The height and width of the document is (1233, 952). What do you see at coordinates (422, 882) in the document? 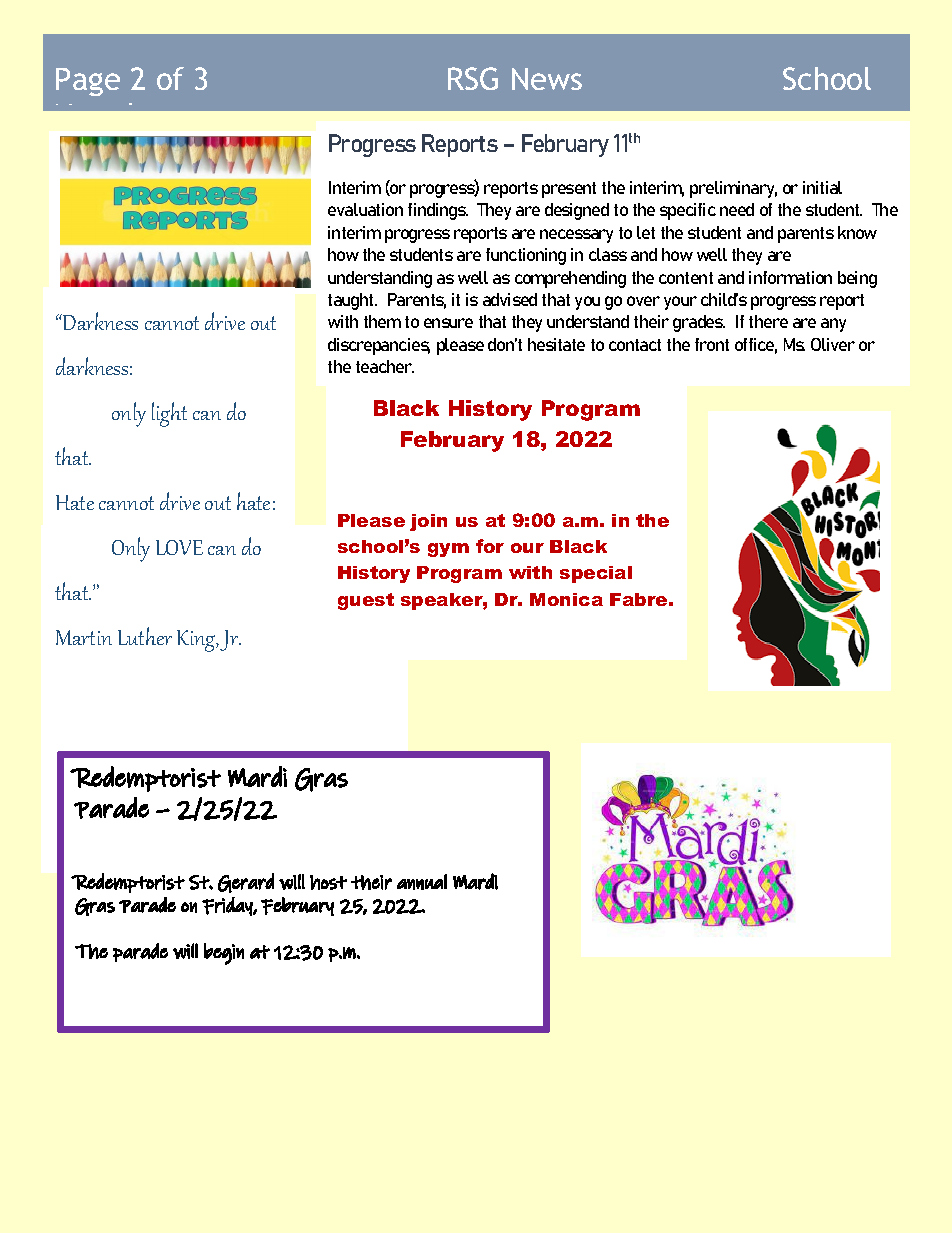
I see `annual` at bounding box center [422, 882].
